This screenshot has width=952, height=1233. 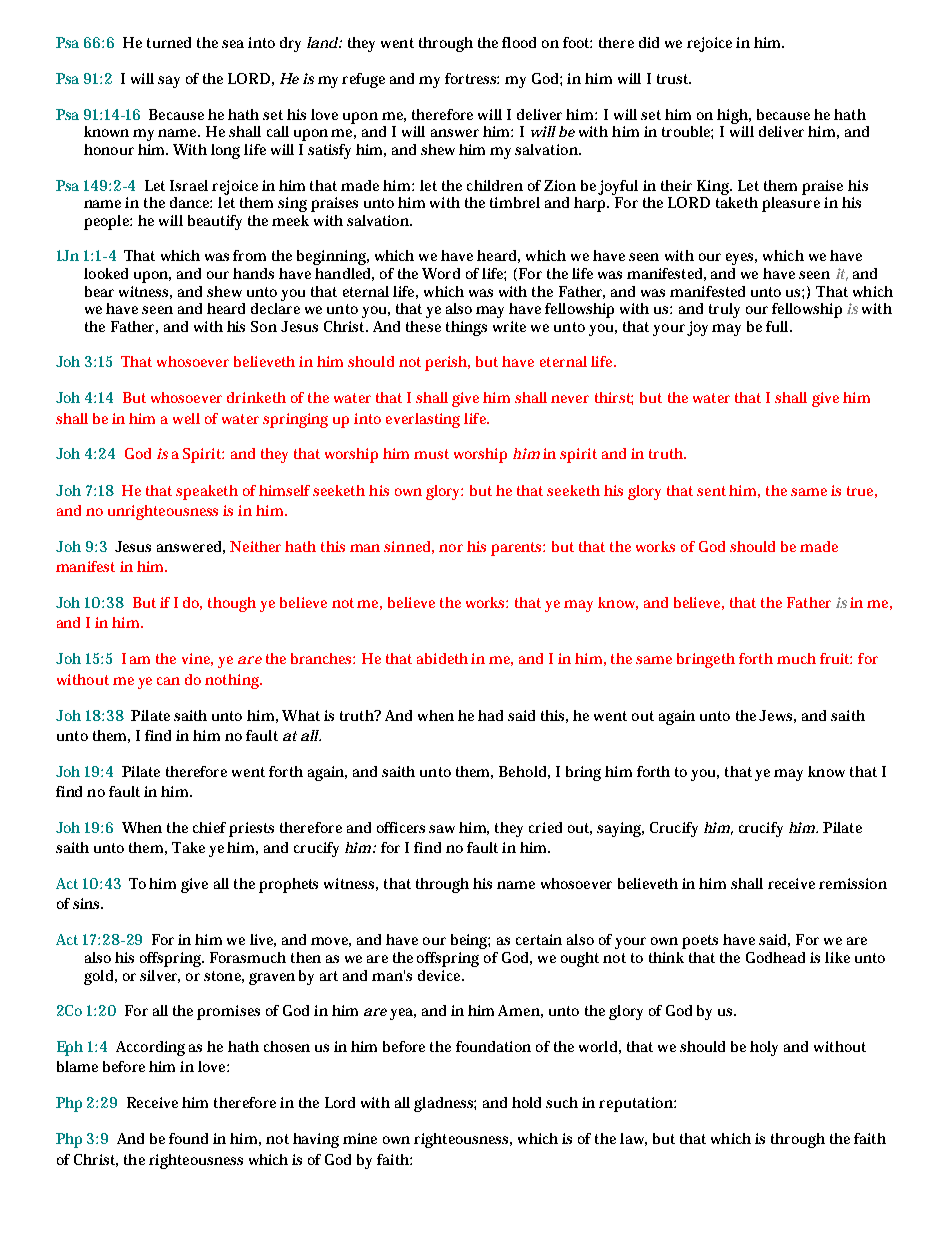 What do you see at coordinates (734, 116) in the screenshot?
I see `high` at bounding box center [734, 116].
